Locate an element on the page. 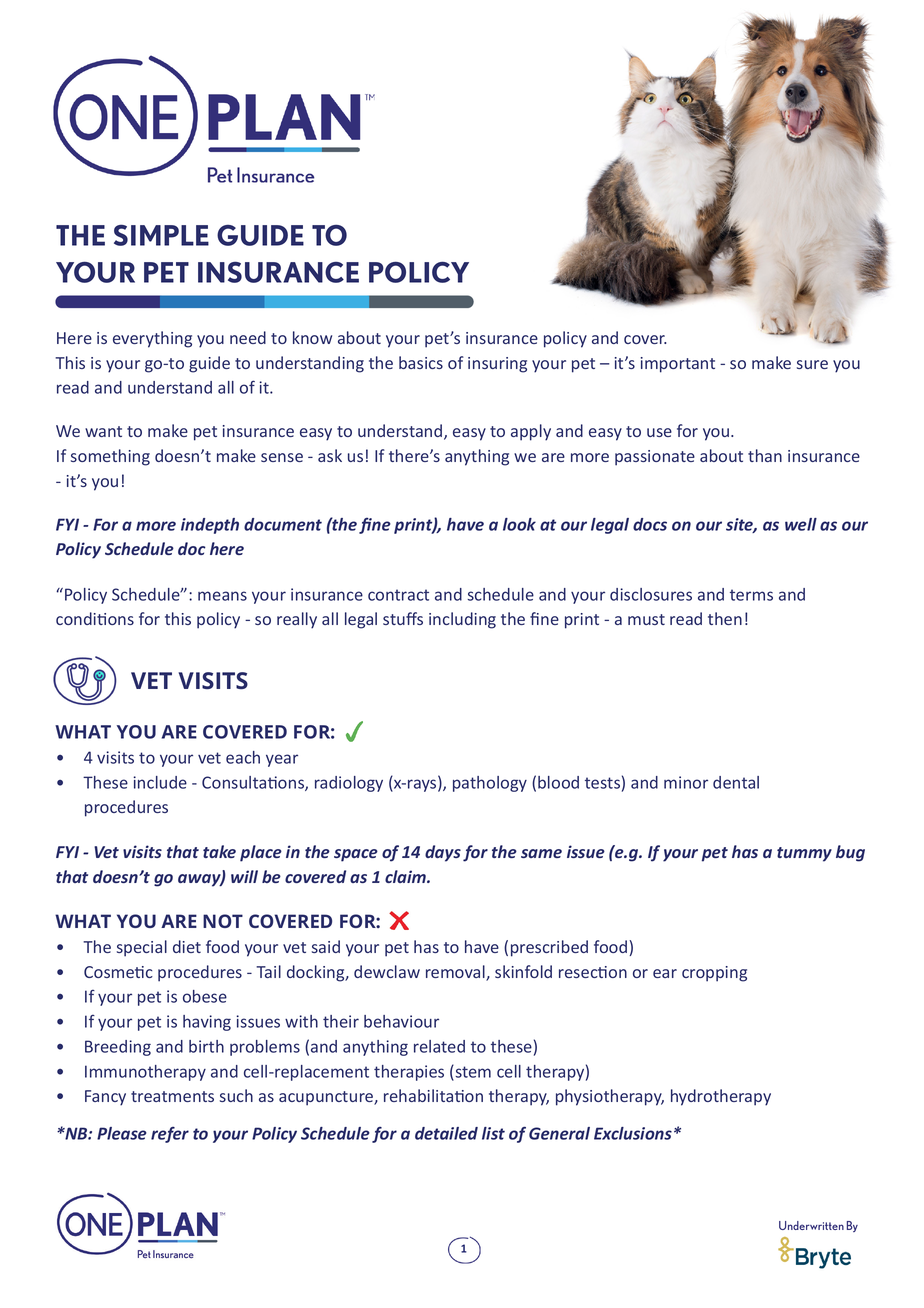 The width and height of the page is (924, 1308). SIMPLE is located at coordinates (161, 235).
